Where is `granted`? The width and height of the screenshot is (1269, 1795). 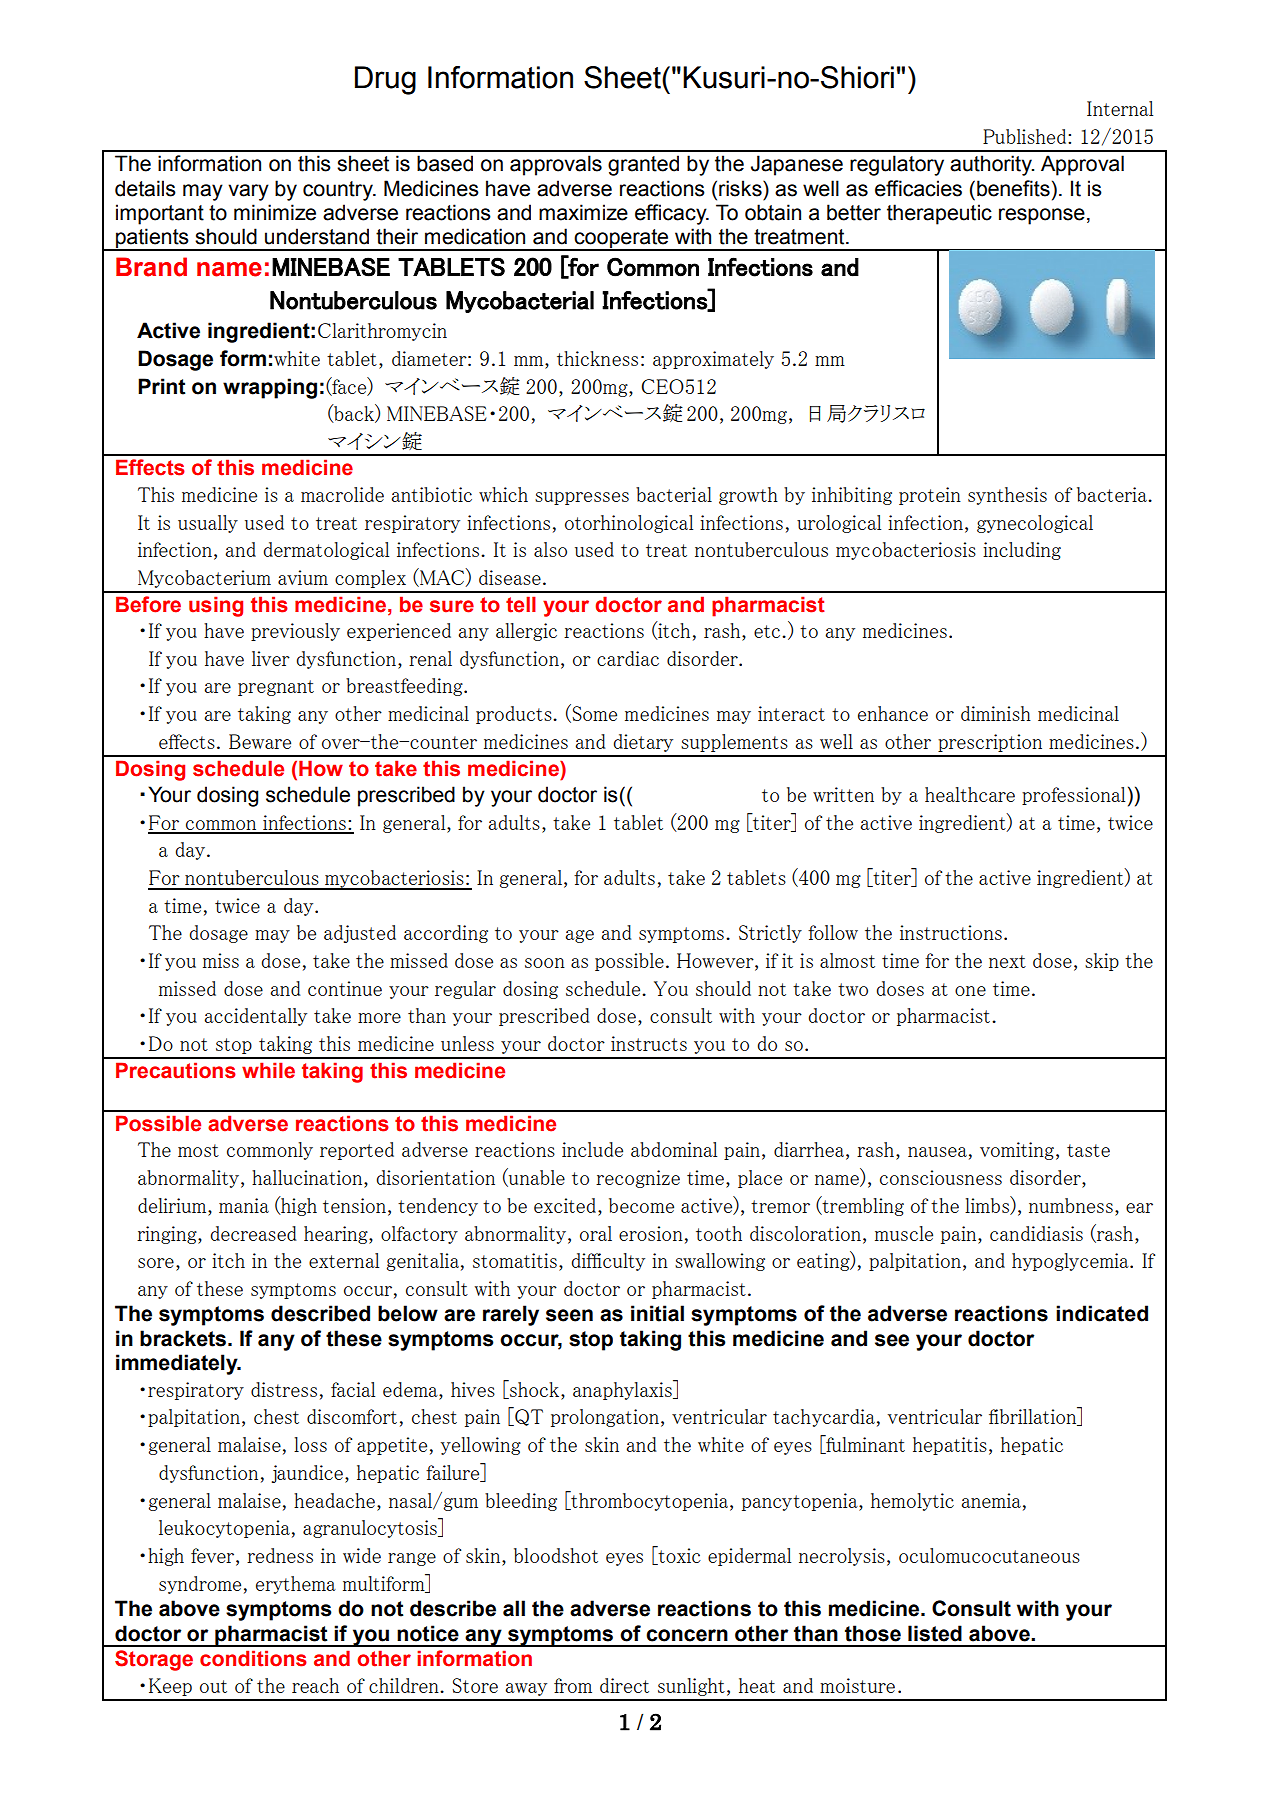
granted is located at coordinates (643, 165).
